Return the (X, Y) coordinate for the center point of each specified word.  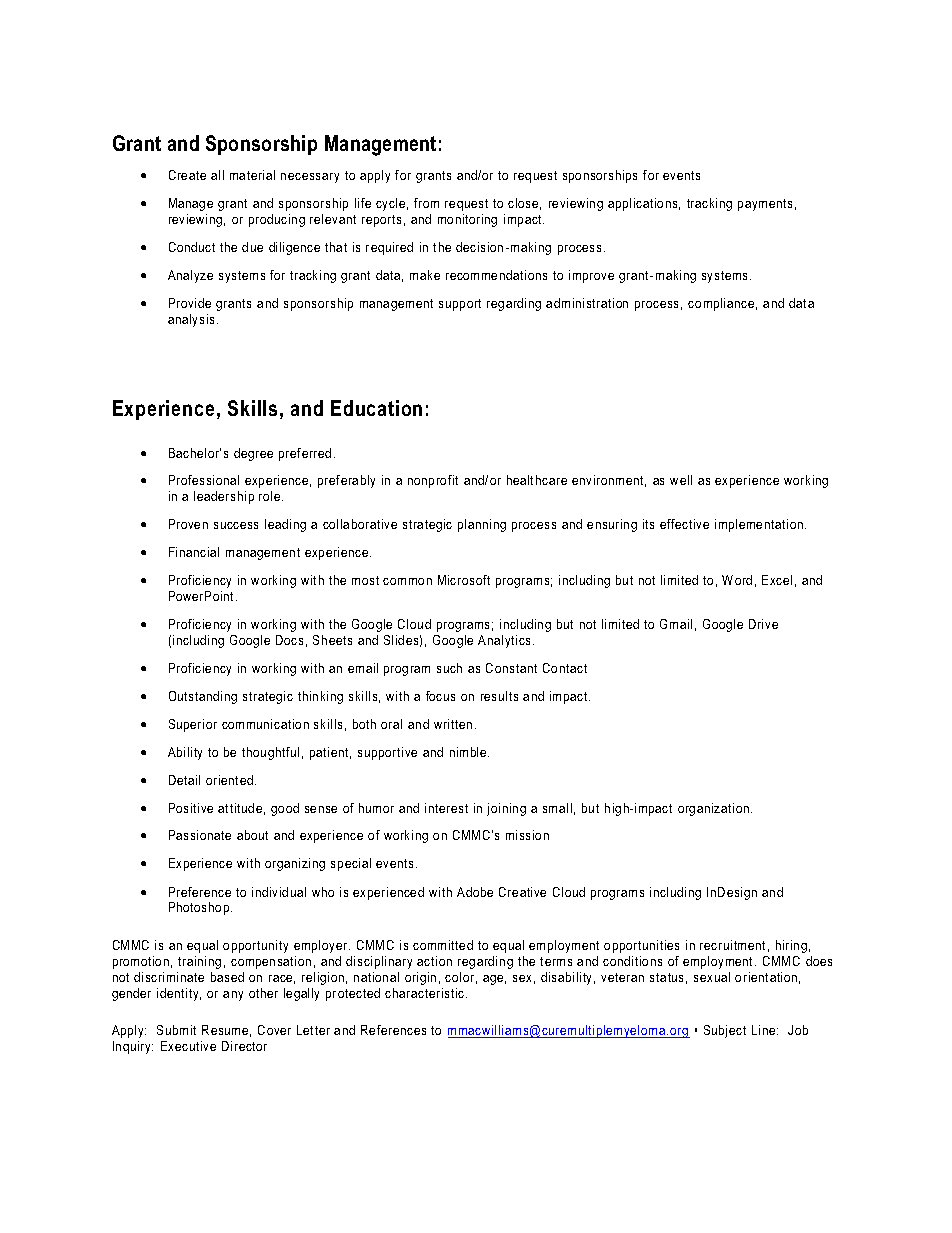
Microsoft (464, 580)
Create (187, 175)
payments (765, 205)
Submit (176, 1030)
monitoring (467, 220)
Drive (763, 624)
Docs (289, 640)
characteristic (426, 993)
